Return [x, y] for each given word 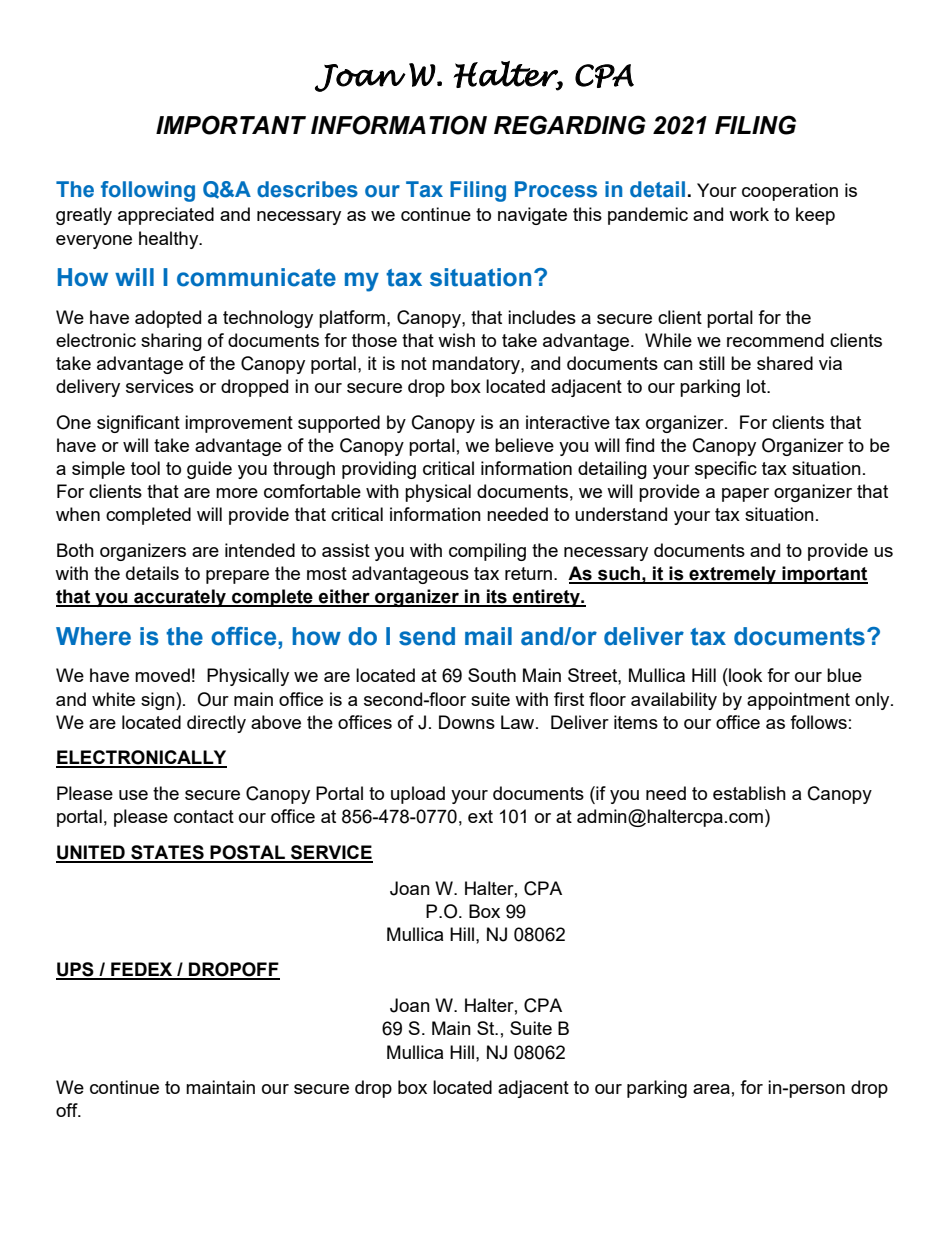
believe [524, 445]
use [133, 795]
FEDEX [142, 970]
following [148, 191]
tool [145, 468]
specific [726, 470]
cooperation [790, 192]
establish [749, 793]
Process [556, 189]
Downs [467, 722]
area [711, 1089]
